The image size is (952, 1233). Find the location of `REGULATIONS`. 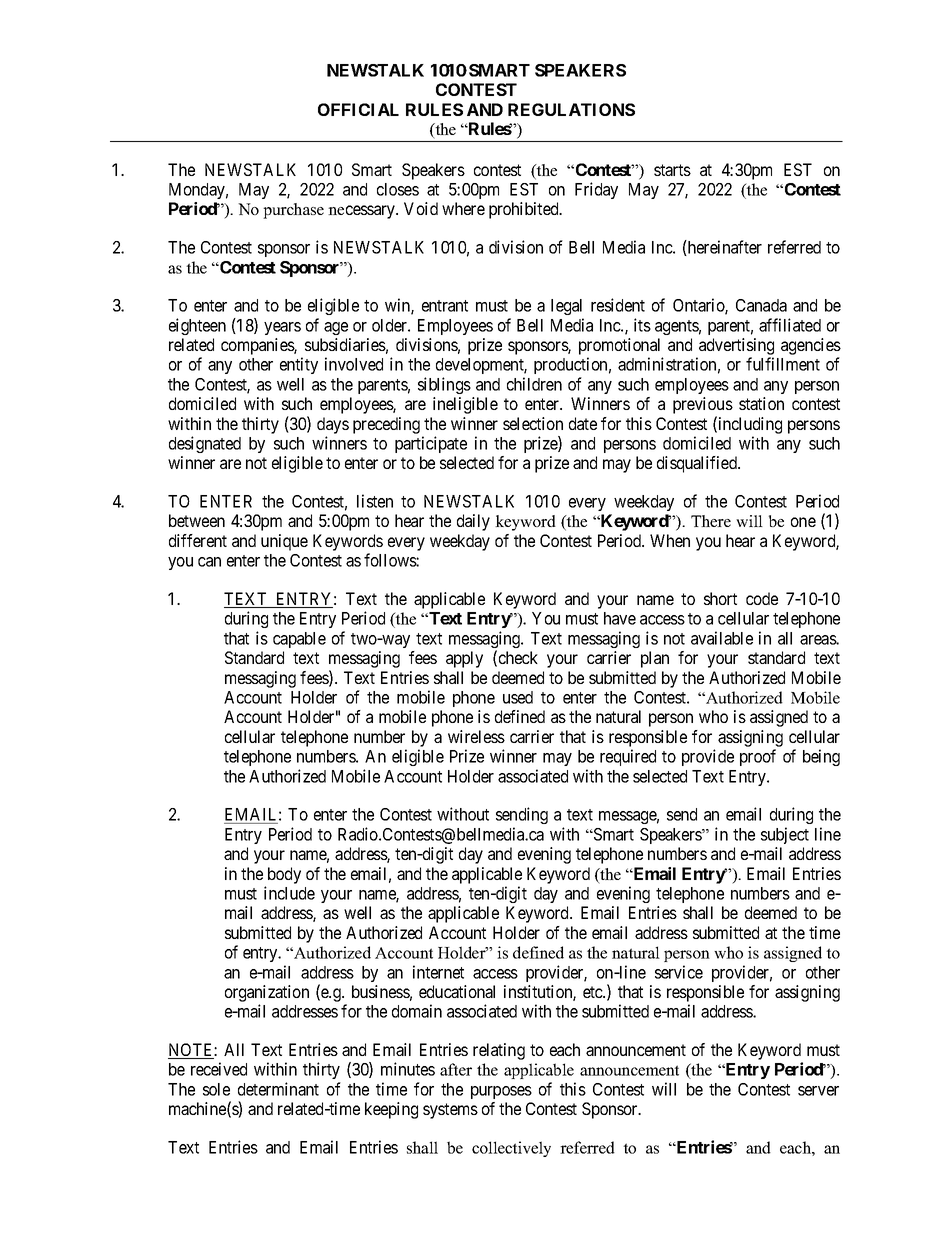

REGULATIONS is located at coordinates (571, 109).
